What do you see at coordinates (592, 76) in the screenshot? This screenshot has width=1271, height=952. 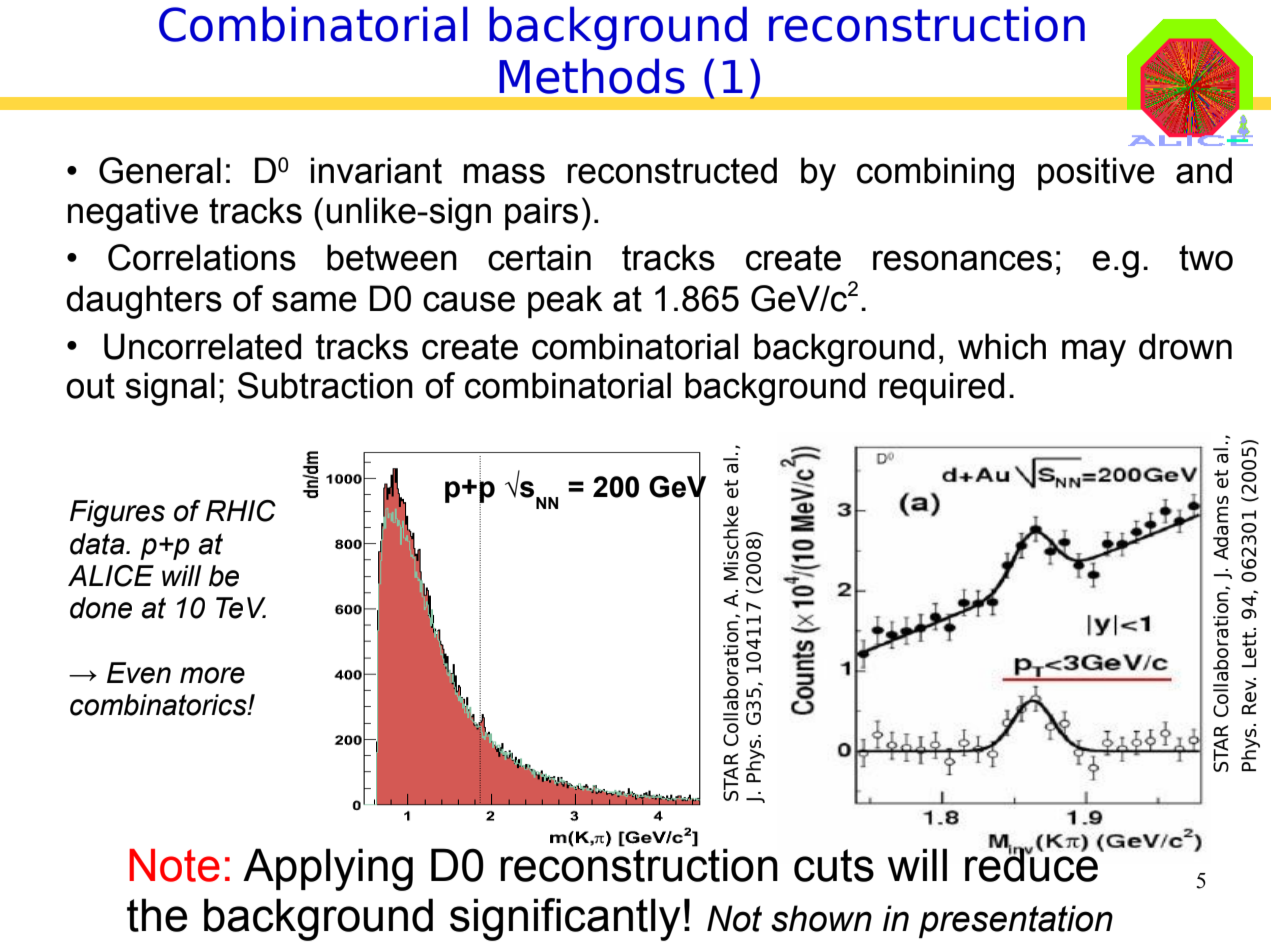 I see `Methods` at bounding box center [592, 76].
